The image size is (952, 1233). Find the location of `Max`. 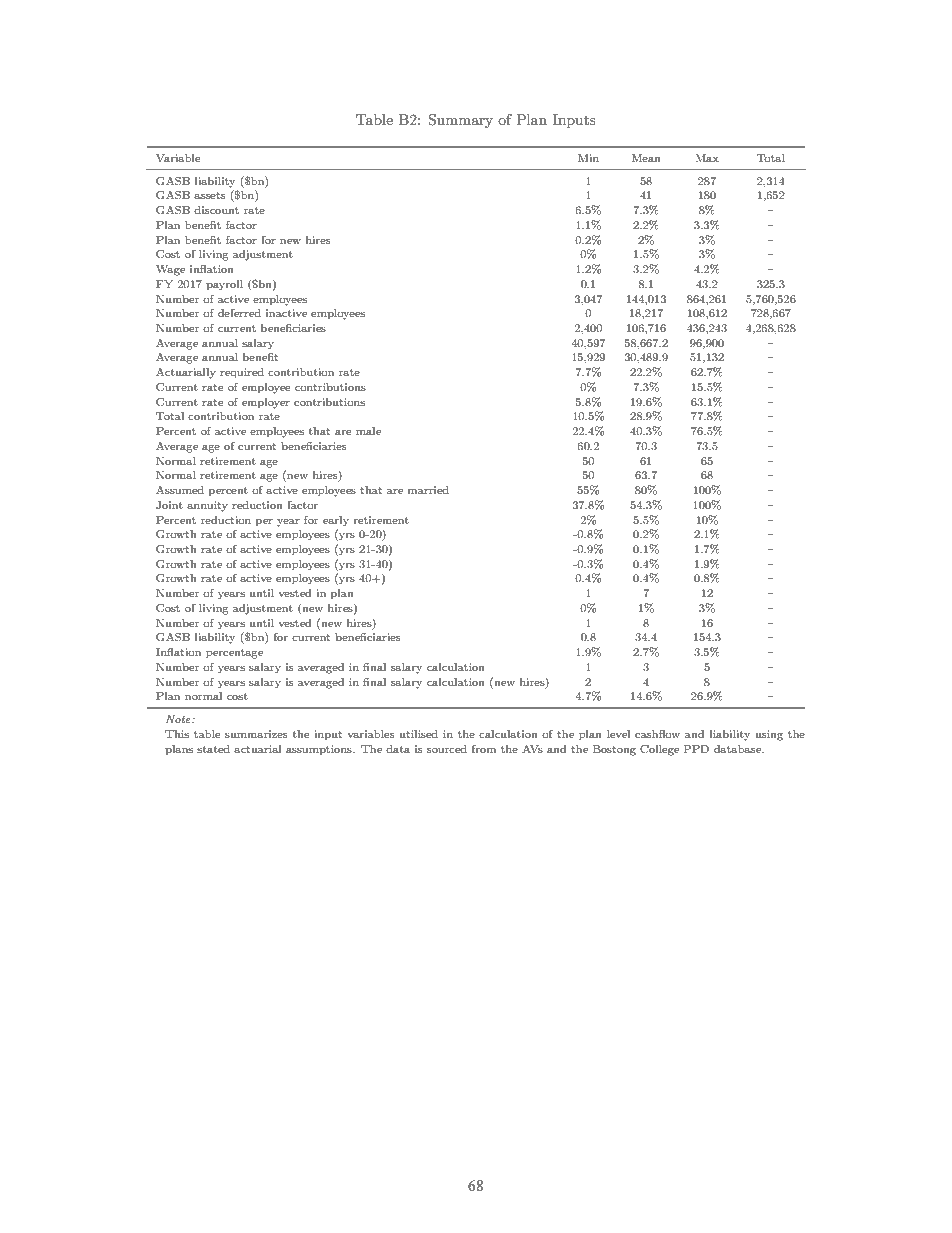

Max is located at coordinates (707, 158).
